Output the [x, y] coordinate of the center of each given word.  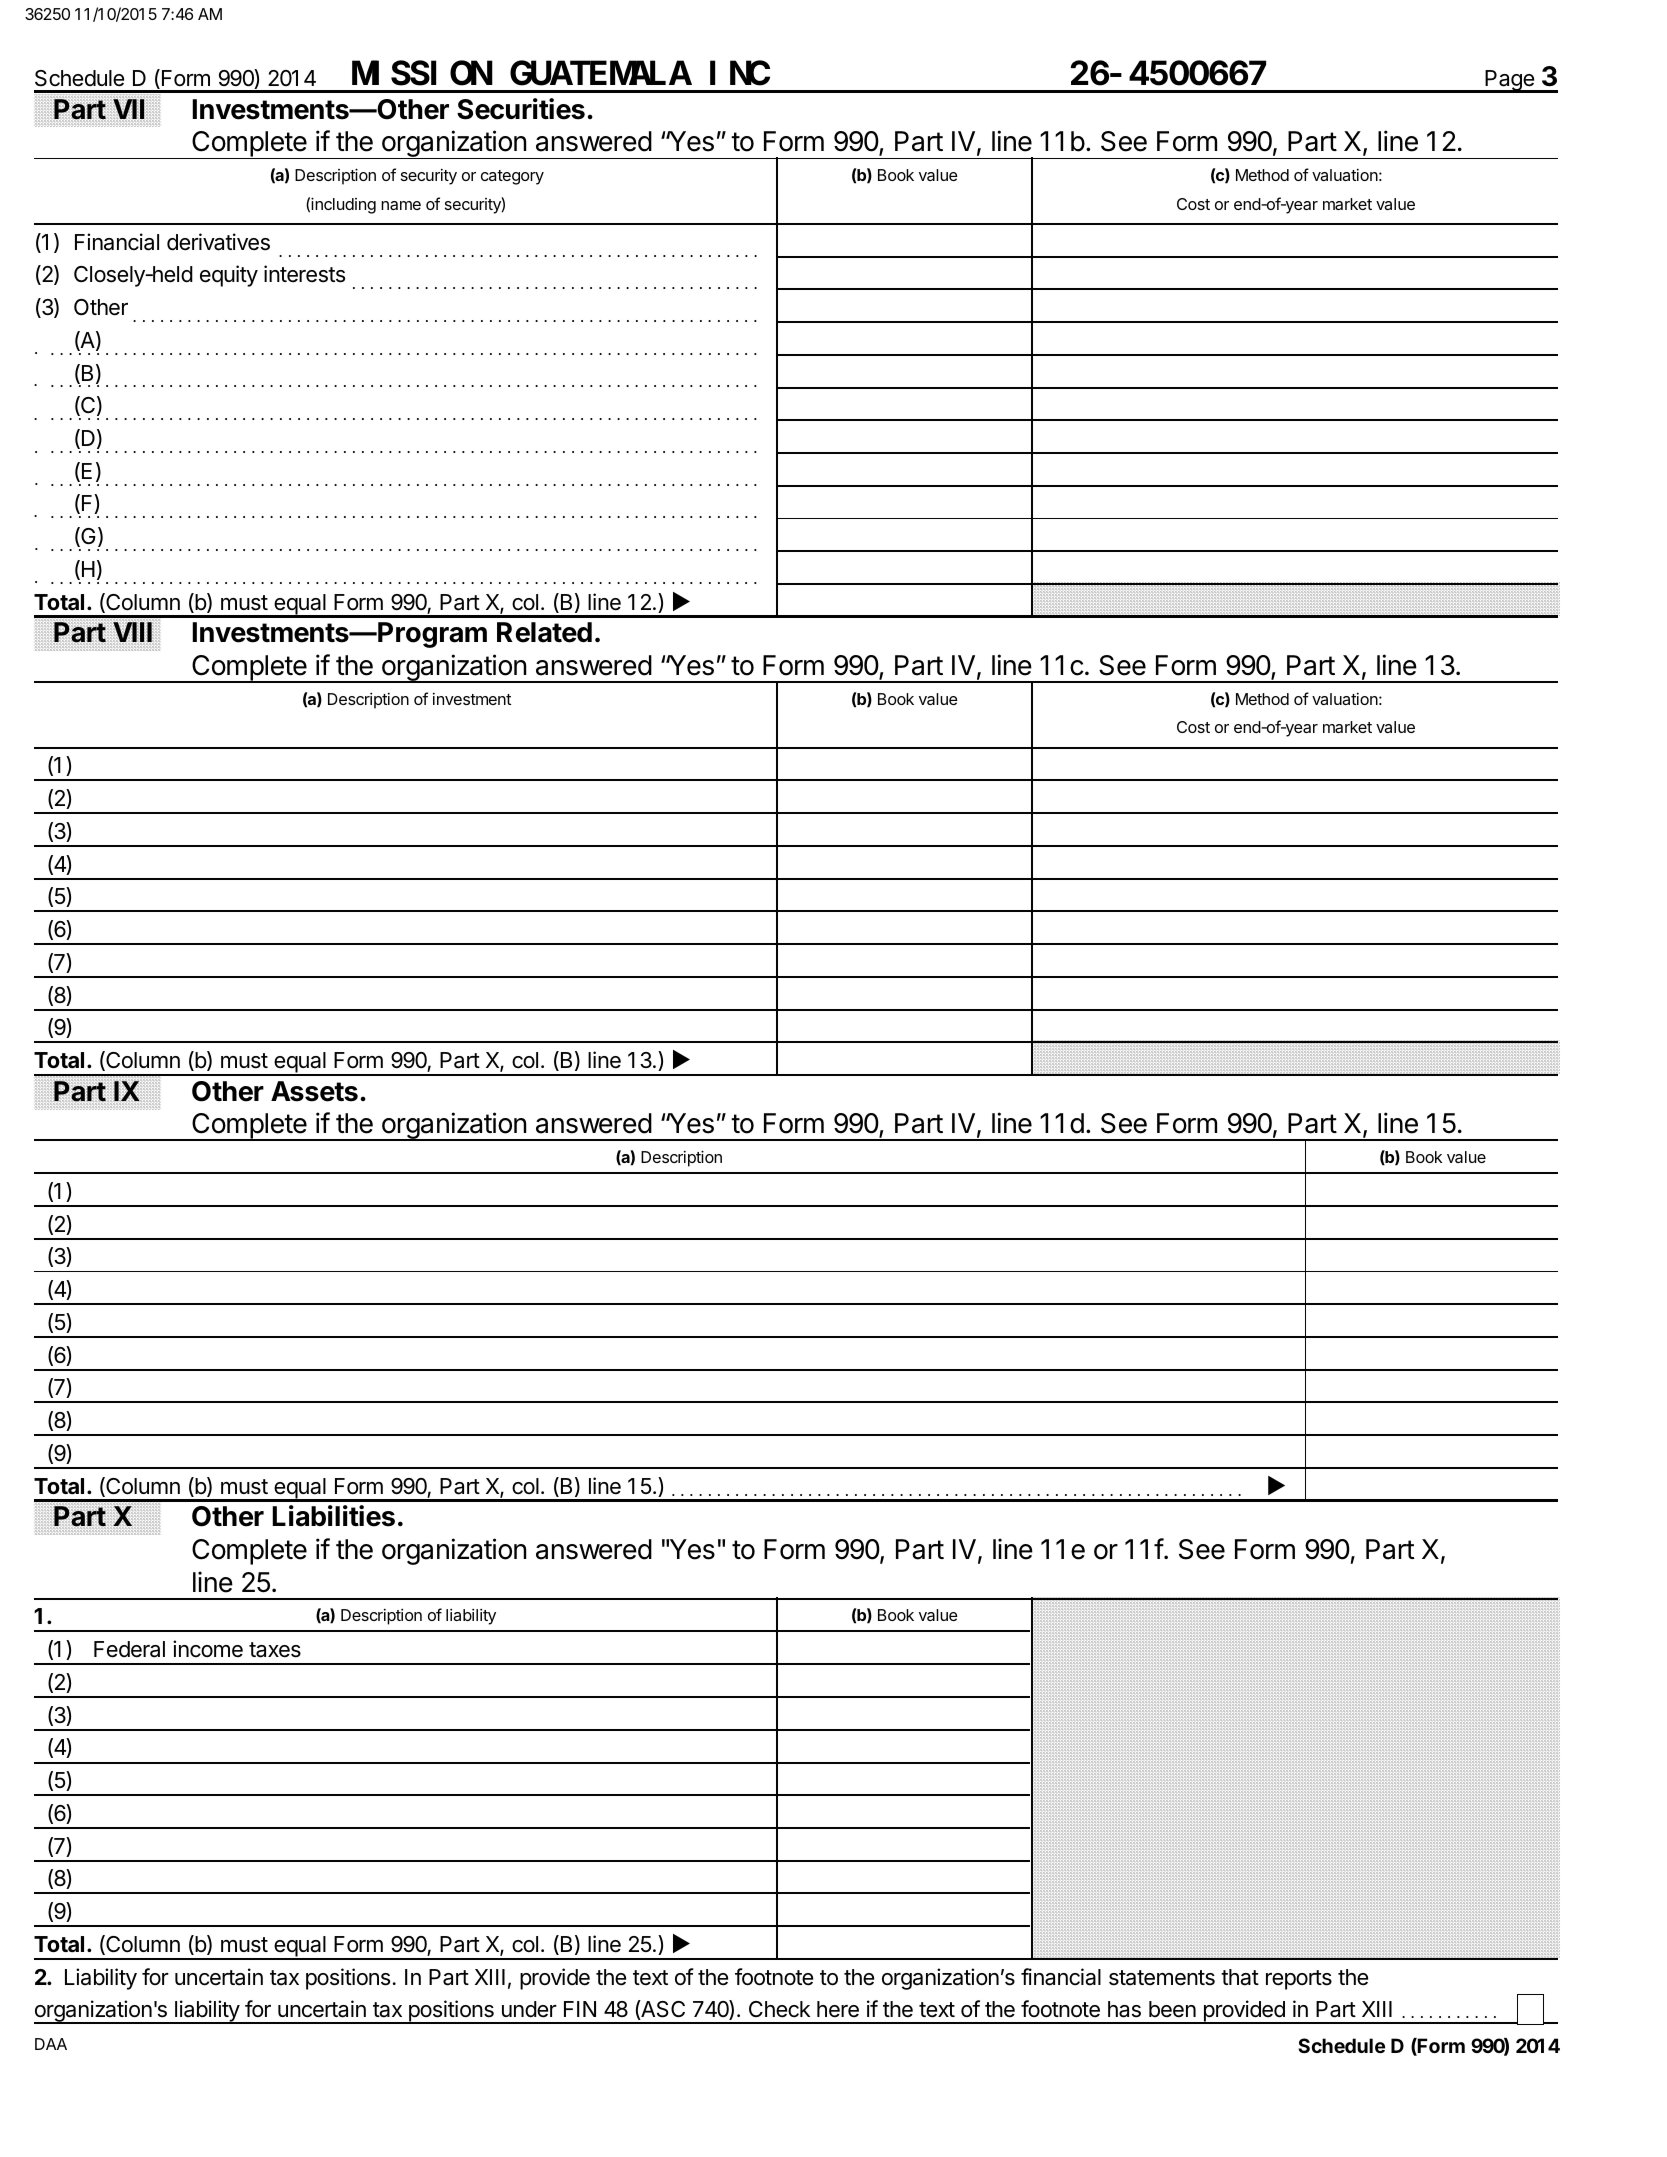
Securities [521, 109]
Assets [314, 1091]
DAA [51, 2044]
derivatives [218, 242]
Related [544, 632]
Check [779, 2009]
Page [1509, 81]
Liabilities [333, 1516]
